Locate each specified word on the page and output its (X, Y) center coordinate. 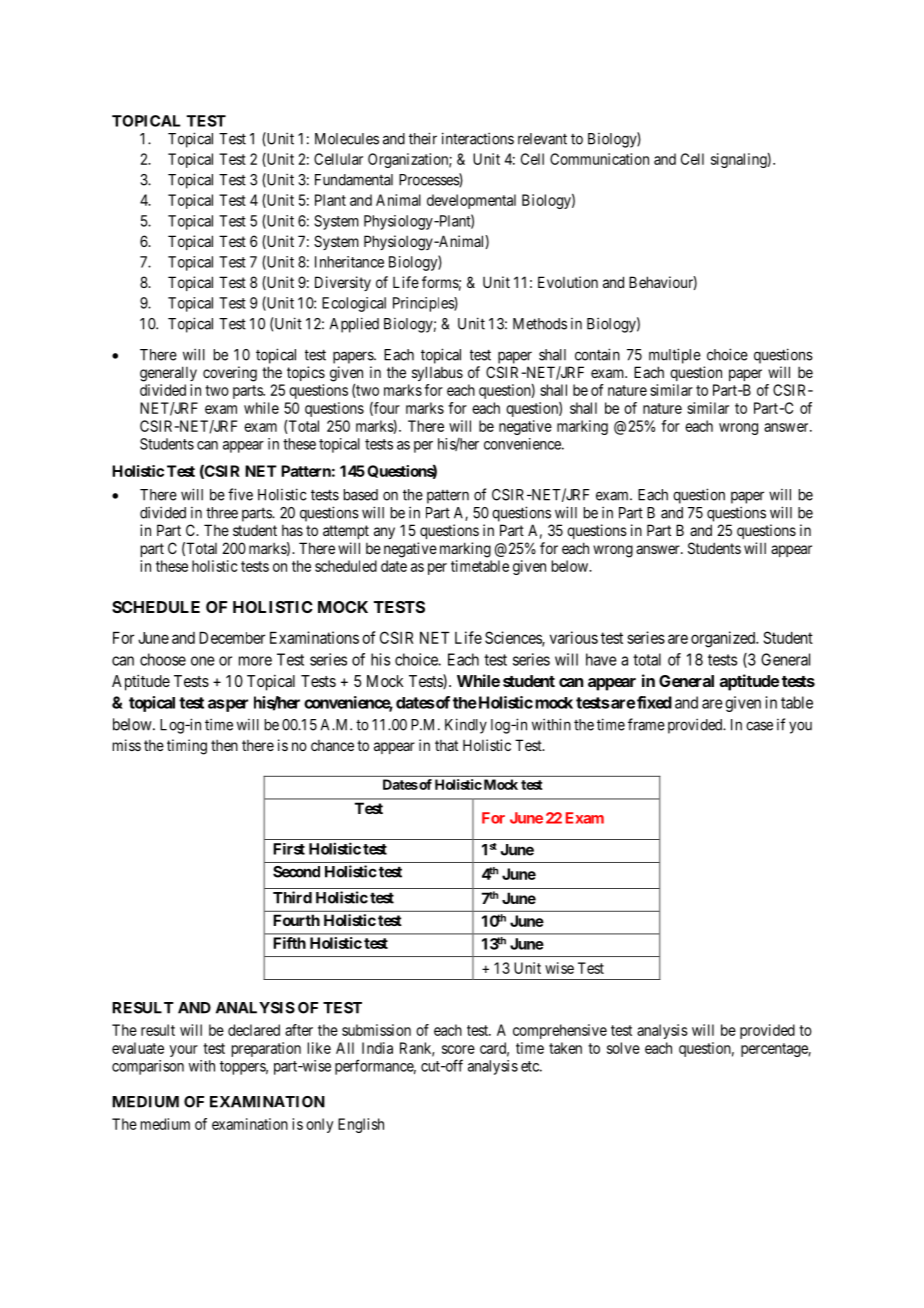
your (184, 1051)
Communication (599, 159)
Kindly (466, 726)
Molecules (347, 139)
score (458, 1049)
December (232, 638)
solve (623, 1048)
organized (724, 639)
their (423, 138)
